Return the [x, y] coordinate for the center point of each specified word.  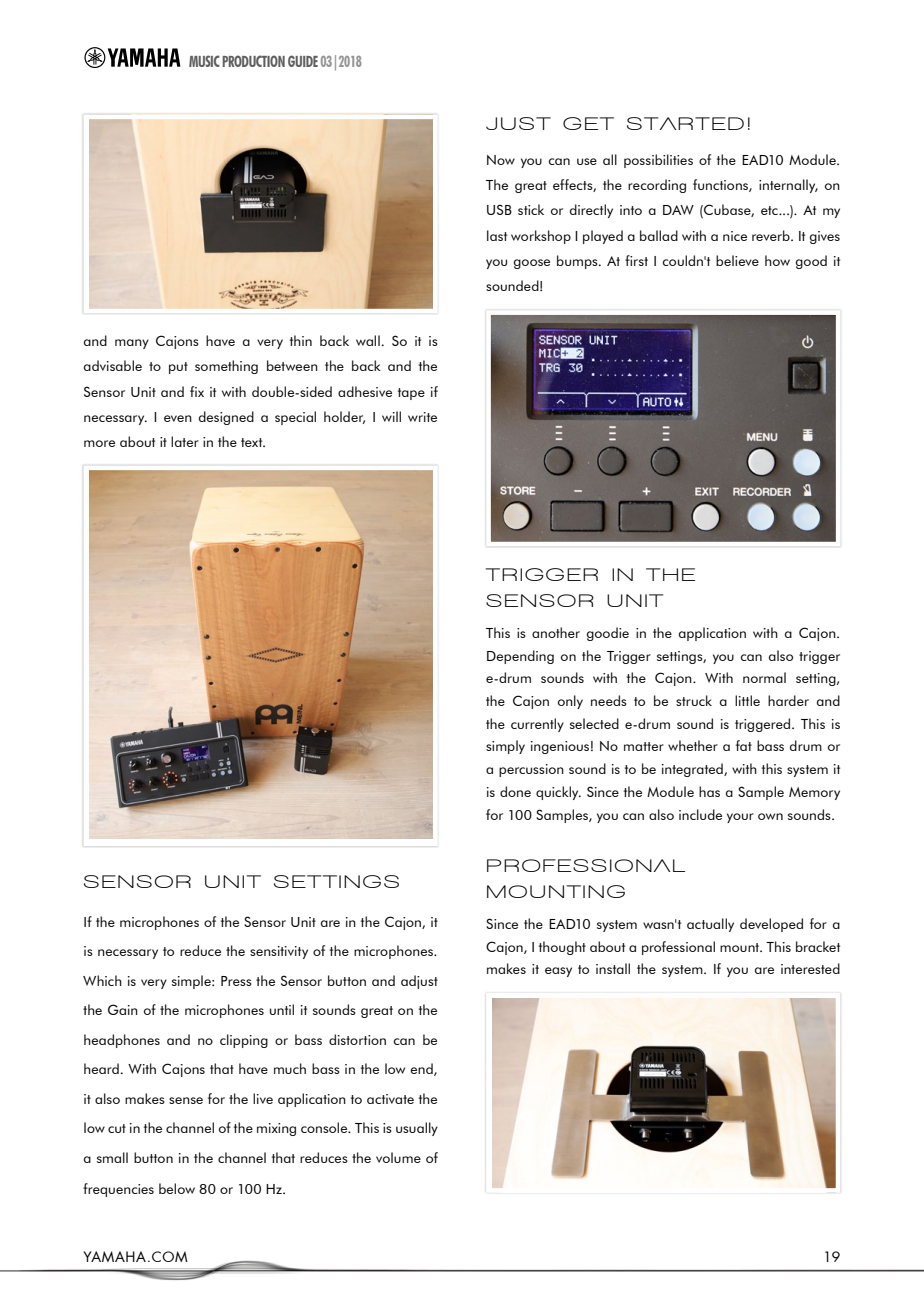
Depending [520, 657]
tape [411, 394]
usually [417, 1129]
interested [810, 968]
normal [764, 677]
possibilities [658, 161]
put [178, 368]
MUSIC [204, 61]
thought [562, 948]
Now [501, 160]
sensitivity [279, 952]
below [177, 1188]
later [185, 441]
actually [710, 925]
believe [737, 260]
